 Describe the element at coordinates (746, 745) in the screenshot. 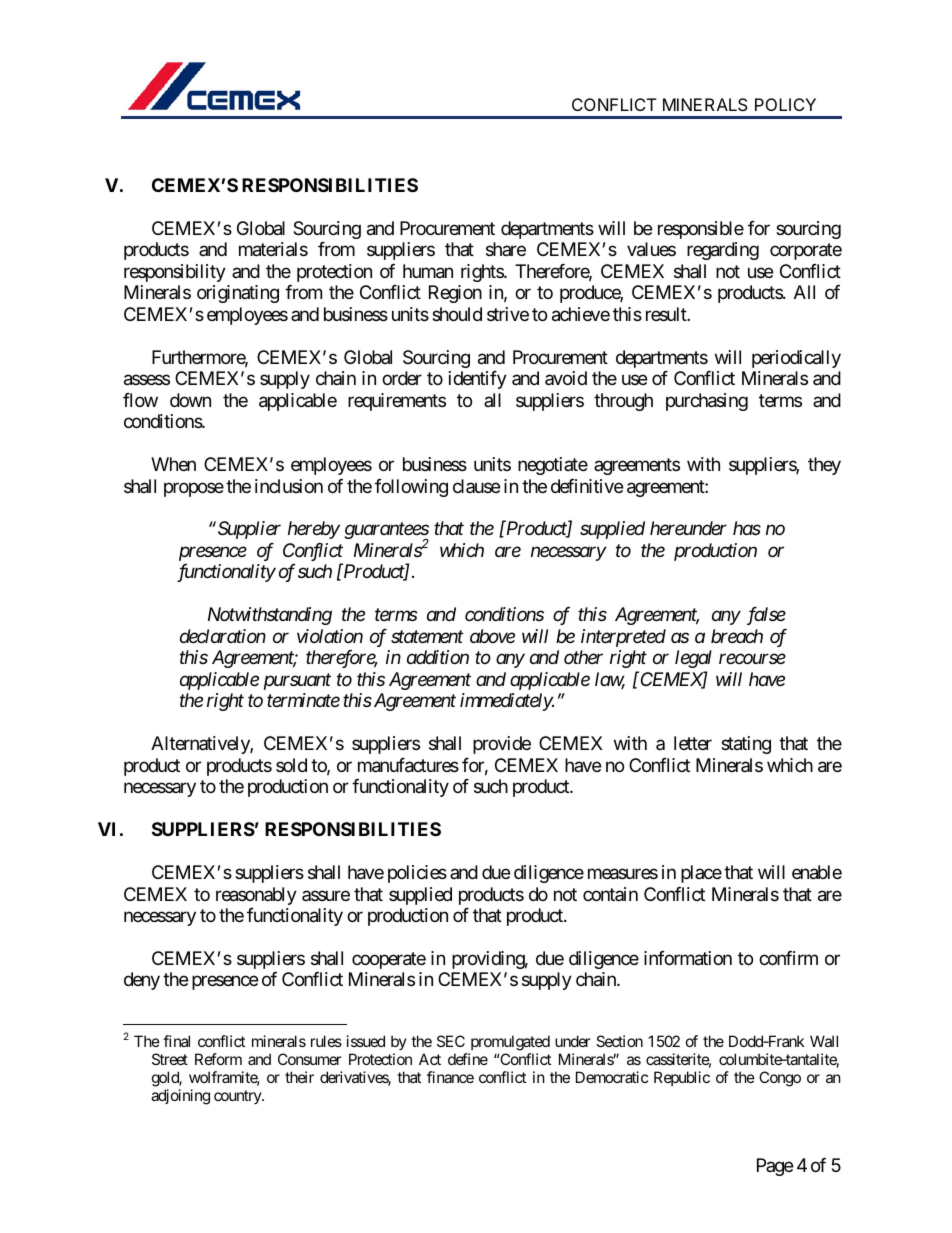

I see `stating` at that location.
